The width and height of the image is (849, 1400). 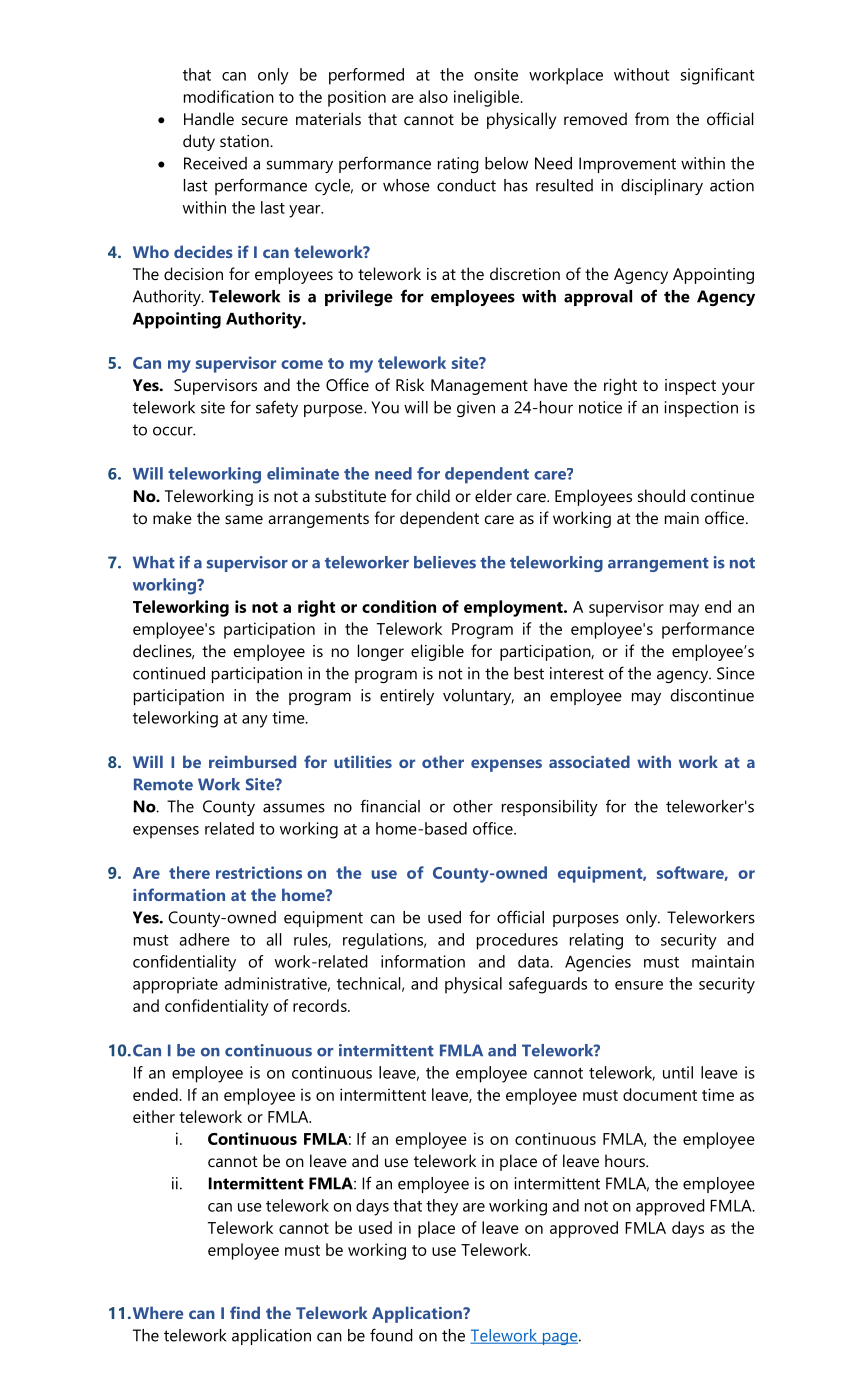 I want to click on voluntary, so click(x=478, y=697).
